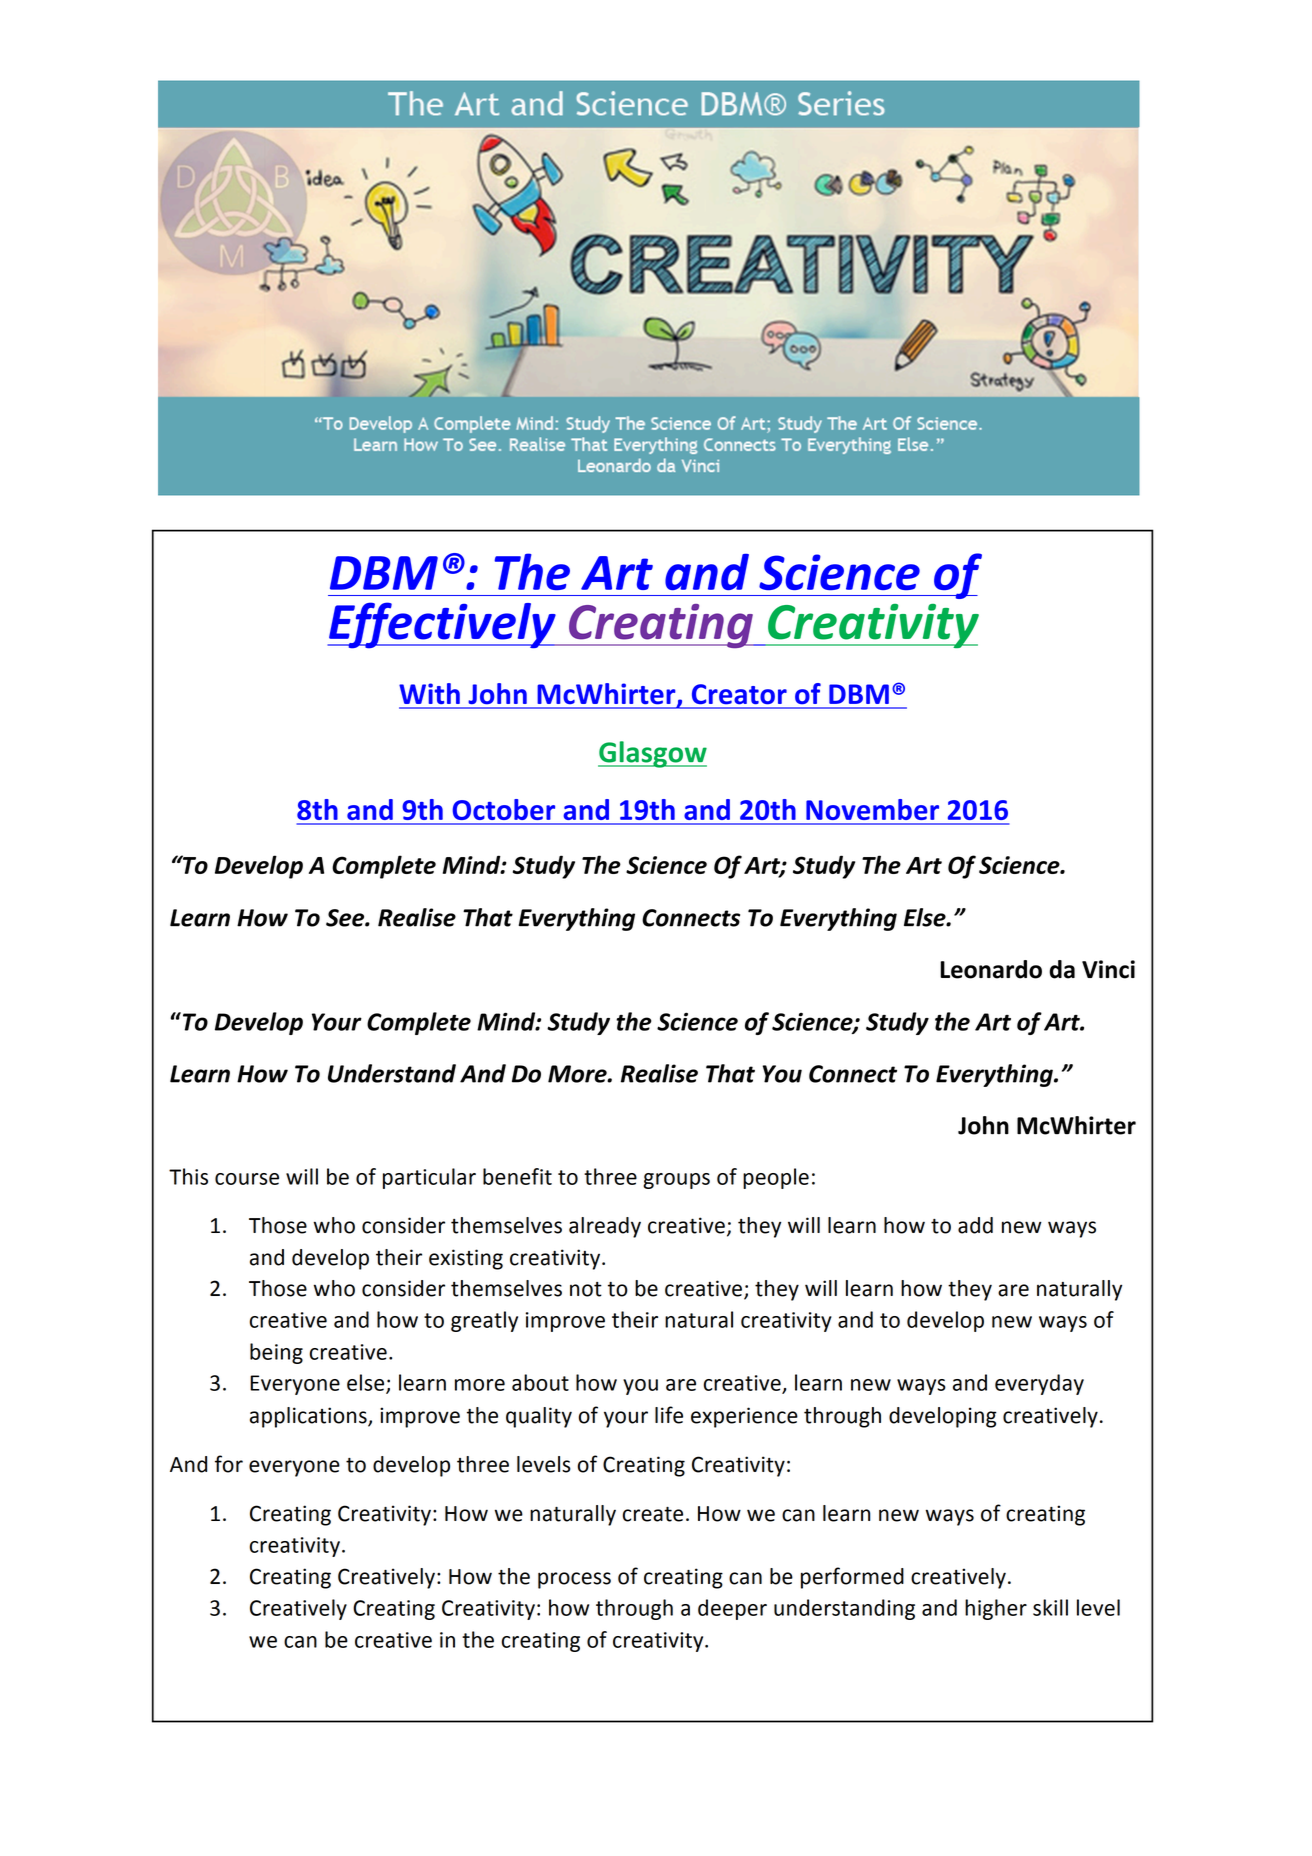  Describe the element at coordinates (732, 1609) in the screenshot. I see `deeper` at that location.
